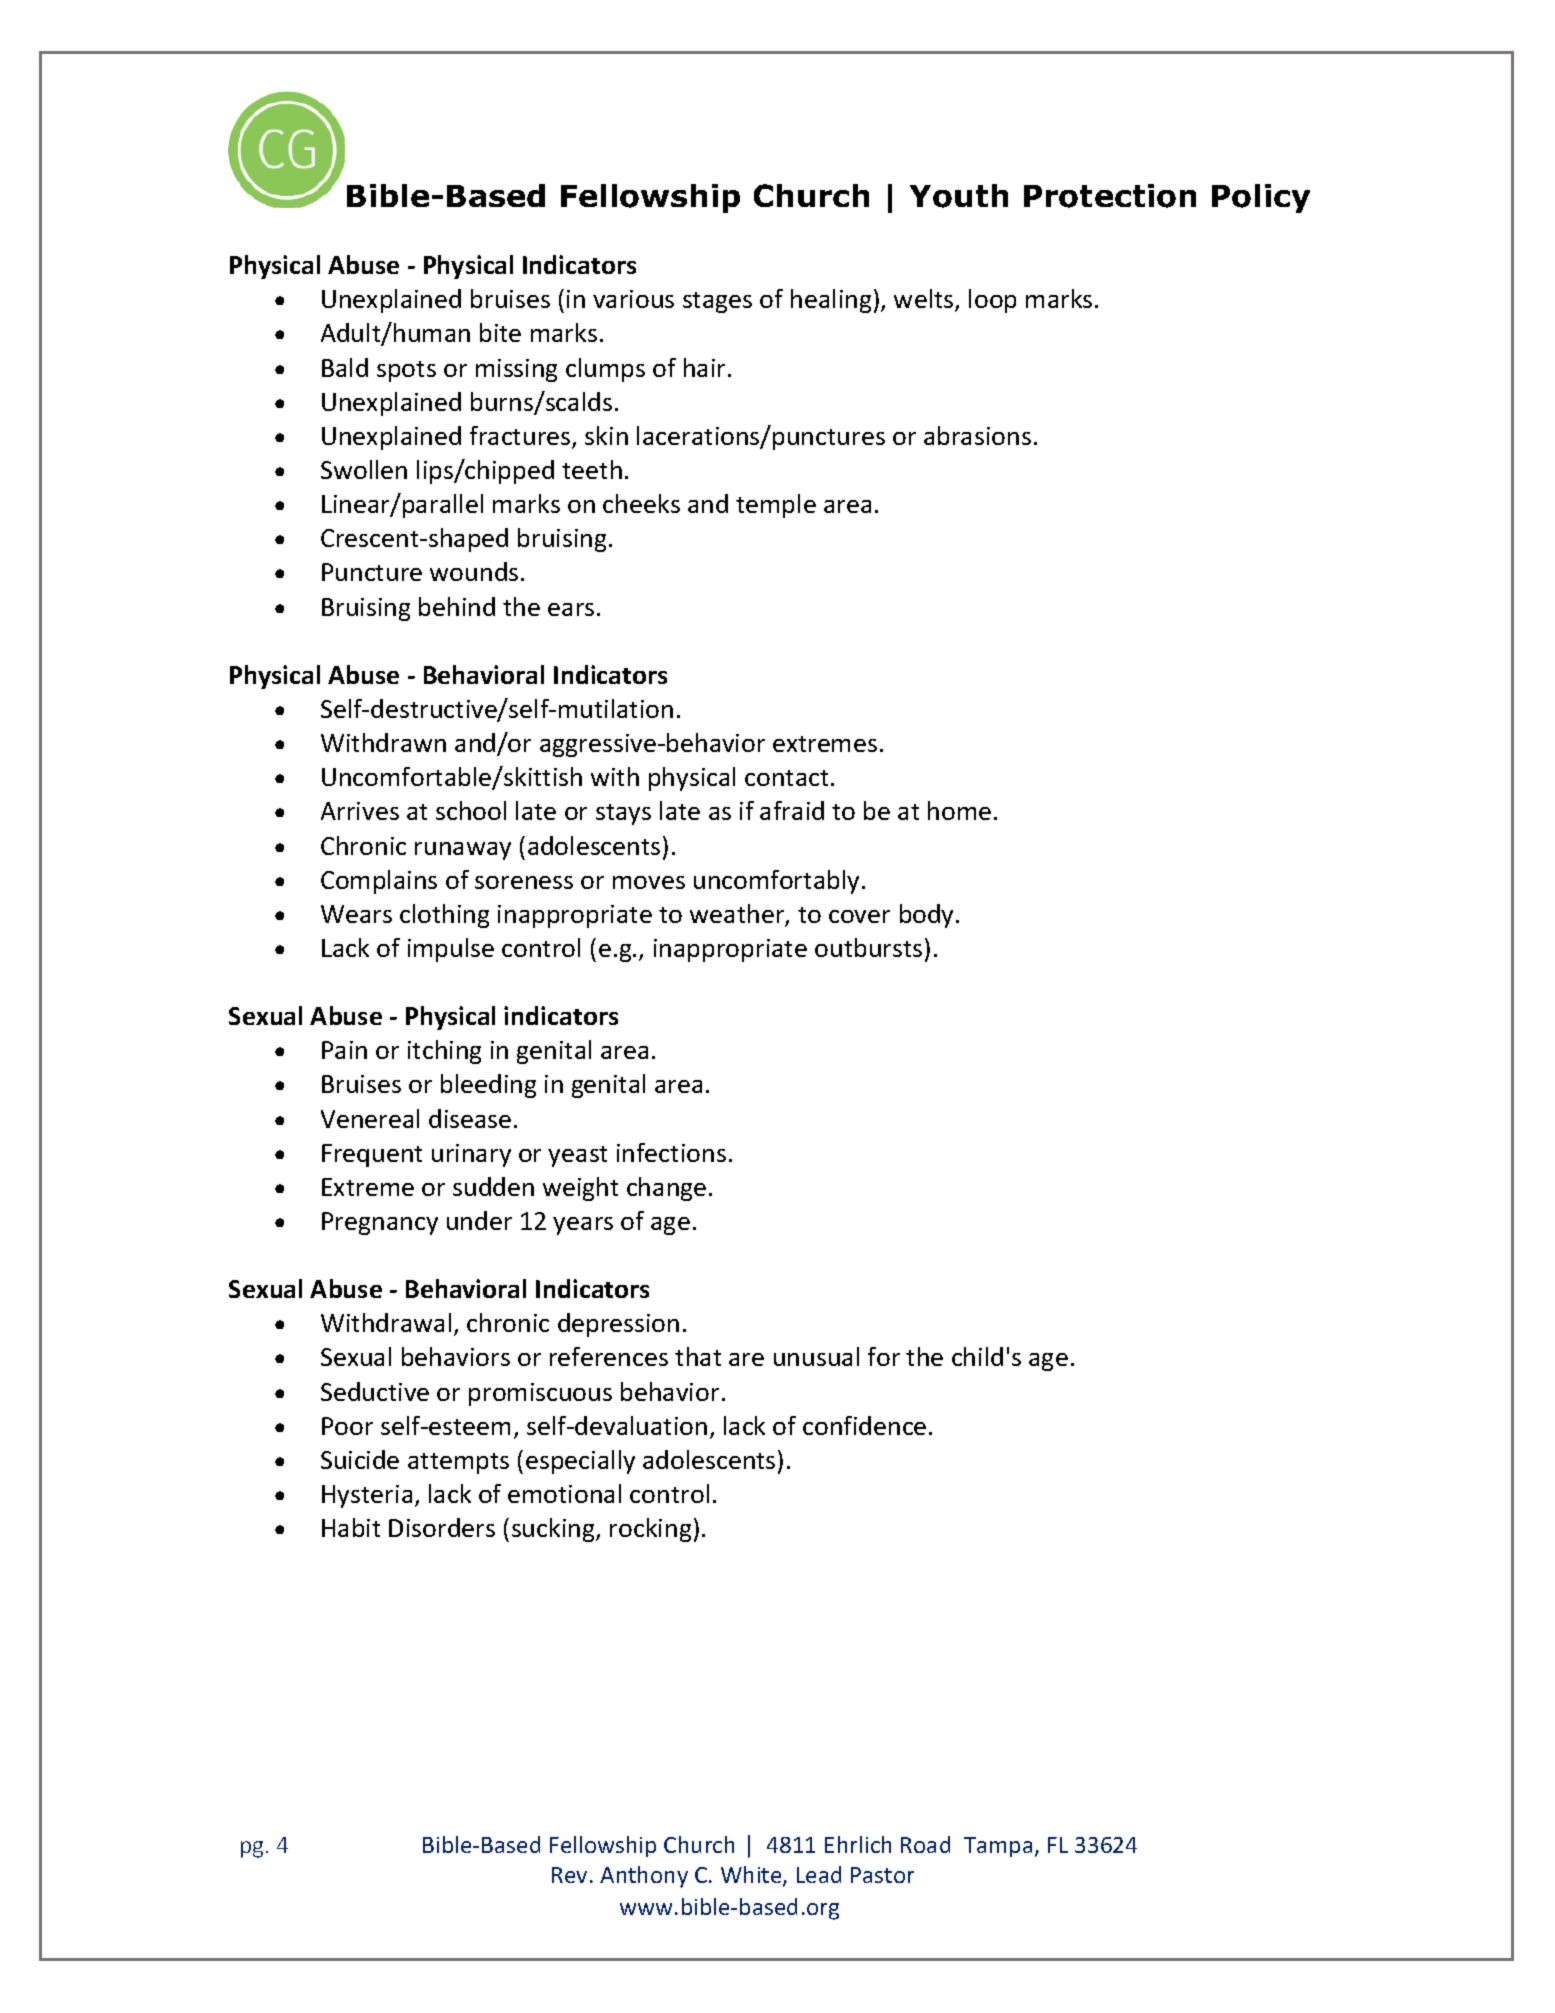 This document has width=1555, height=2013. What do you see at coordinates (868, 947) in the document?
I see `outbursts` at bounding box center [868, 947].
